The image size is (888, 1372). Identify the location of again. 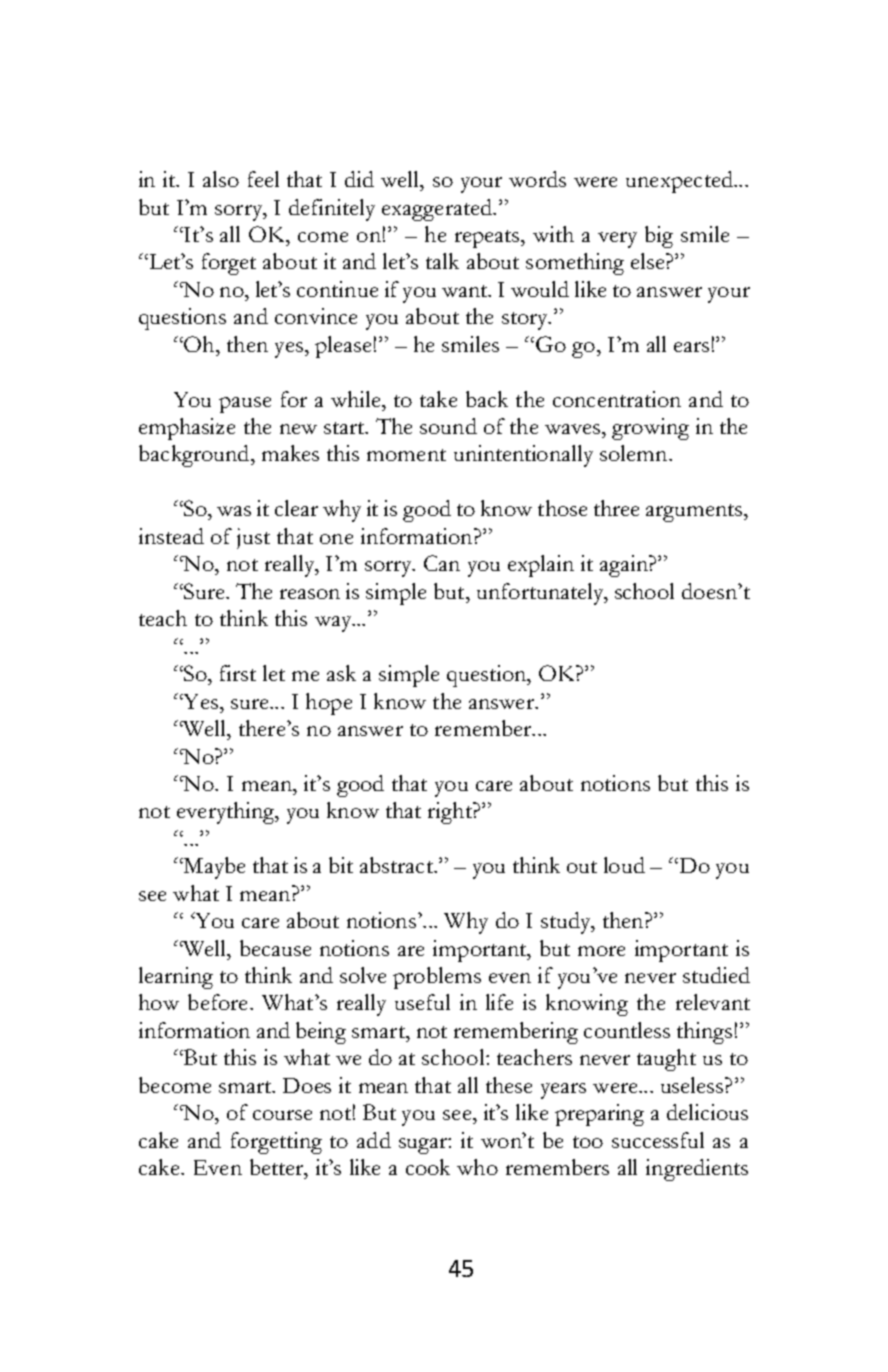
(625, 566).
